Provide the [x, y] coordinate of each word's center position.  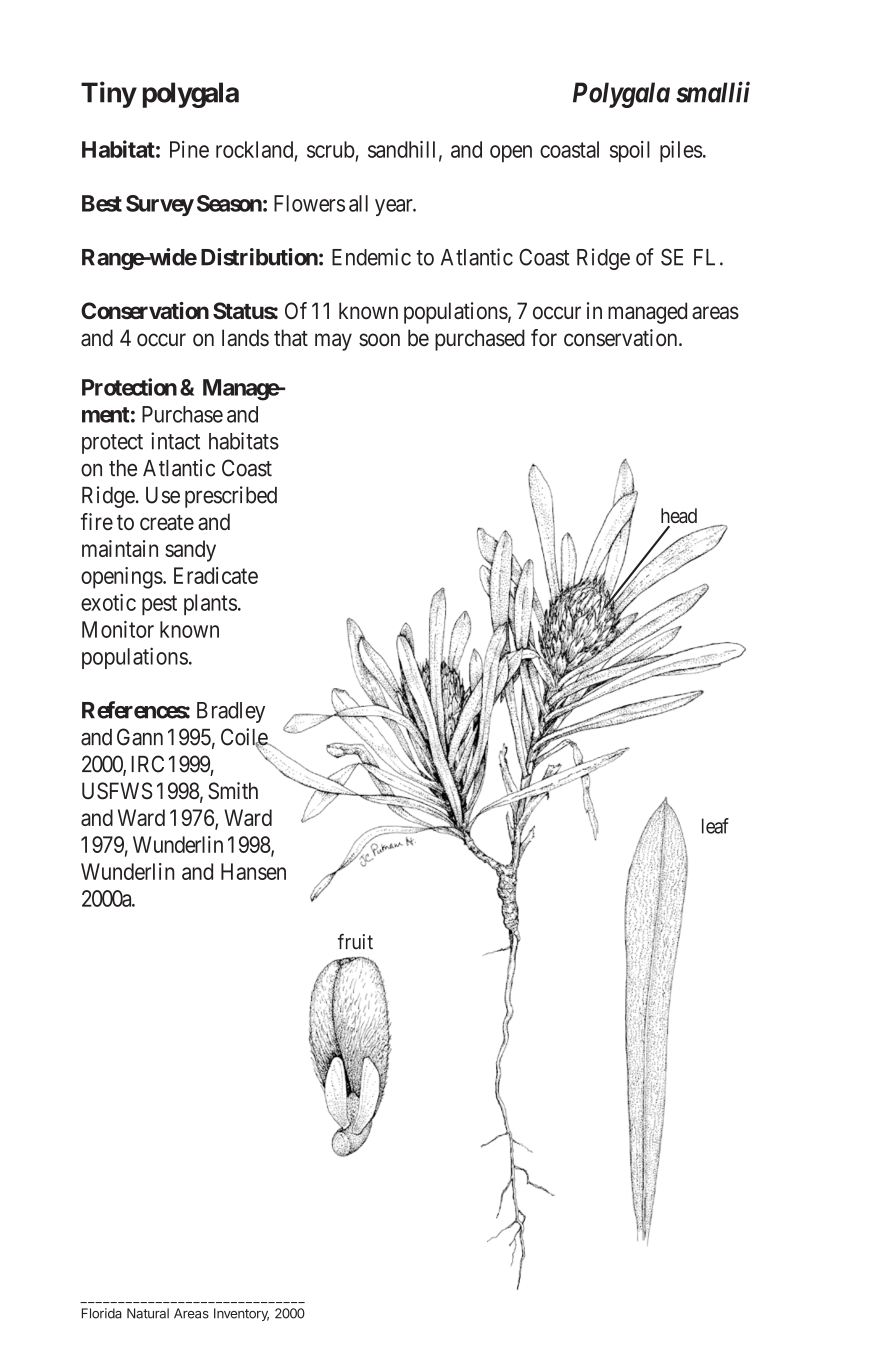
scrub [331, 149]
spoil [630, 151]
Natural [148, 1313]
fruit [355, 941]
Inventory [241, 1314]
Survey [160, 205]
